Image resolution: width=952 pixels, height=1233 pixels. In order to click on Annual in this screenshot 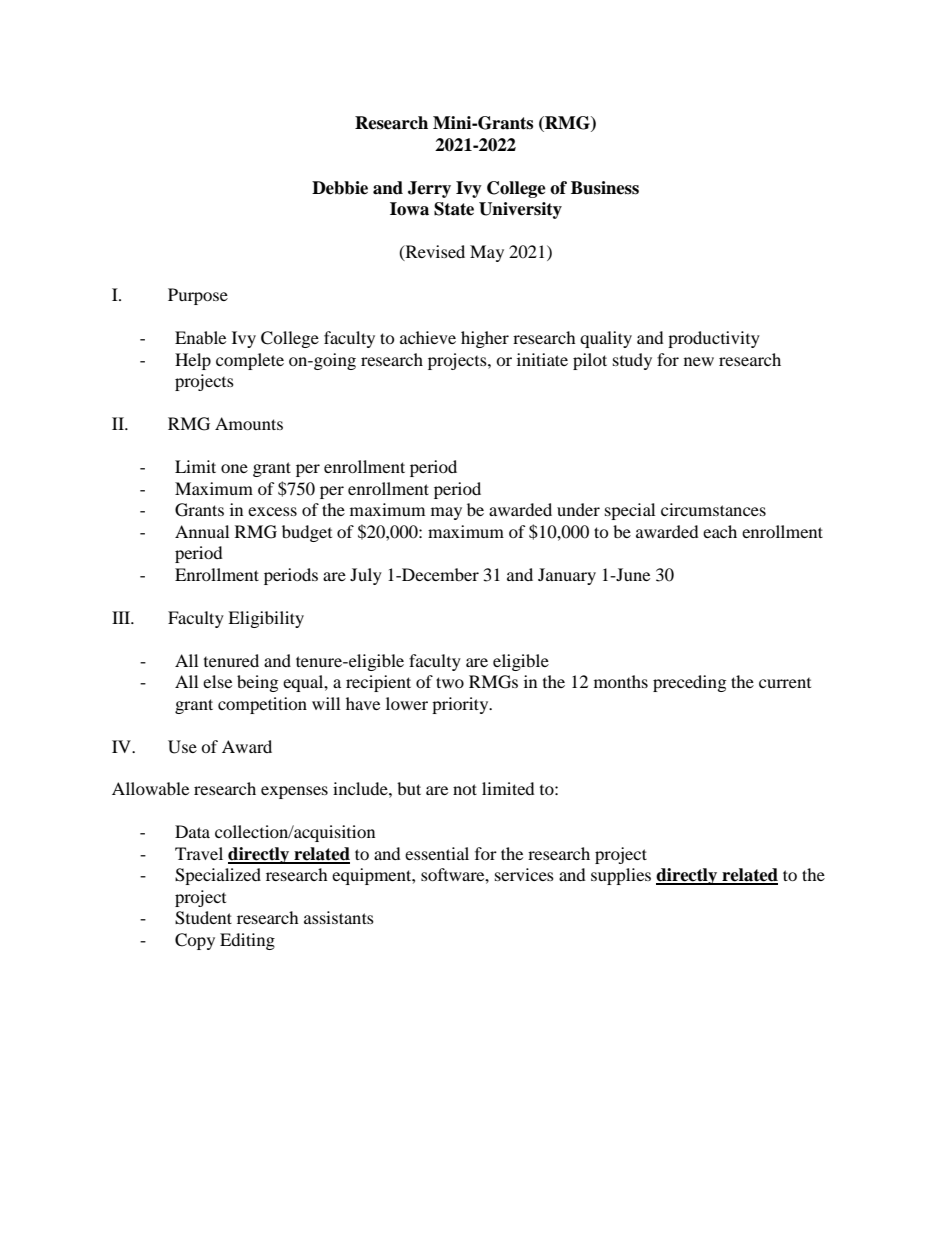, I will do `click(202, 531)`.
